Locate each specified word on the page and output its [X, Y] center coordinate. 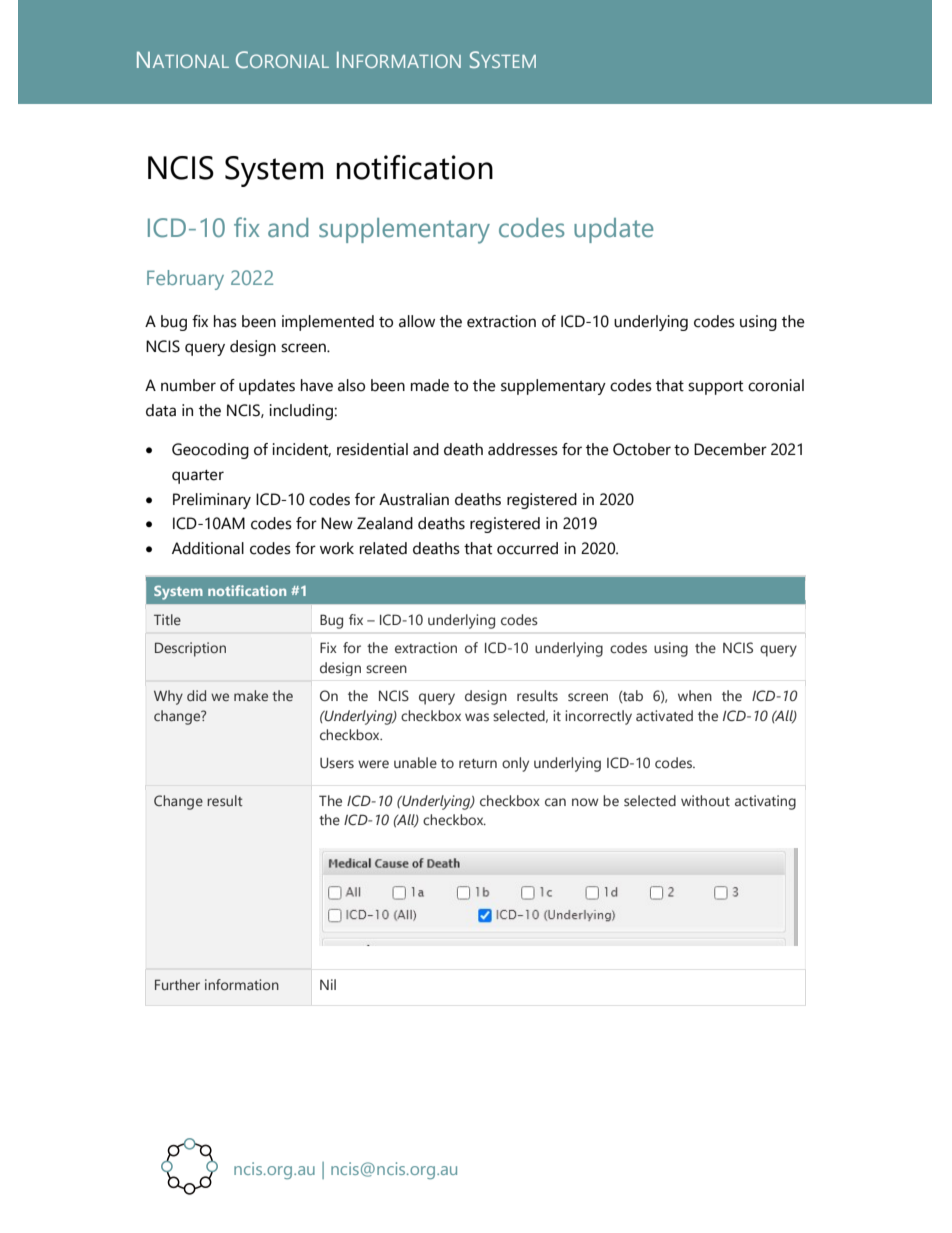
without [705, 801]
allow [417, 321]
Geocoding [210, 451]
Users [337, 763]
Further [177, 984]
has [225, 321]
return [478, 764]
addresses [523, 449]
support [715, 388]
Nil [328, 984]
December [730, 449]
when [695, 696]
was [477, 717]
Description [190, 649]
